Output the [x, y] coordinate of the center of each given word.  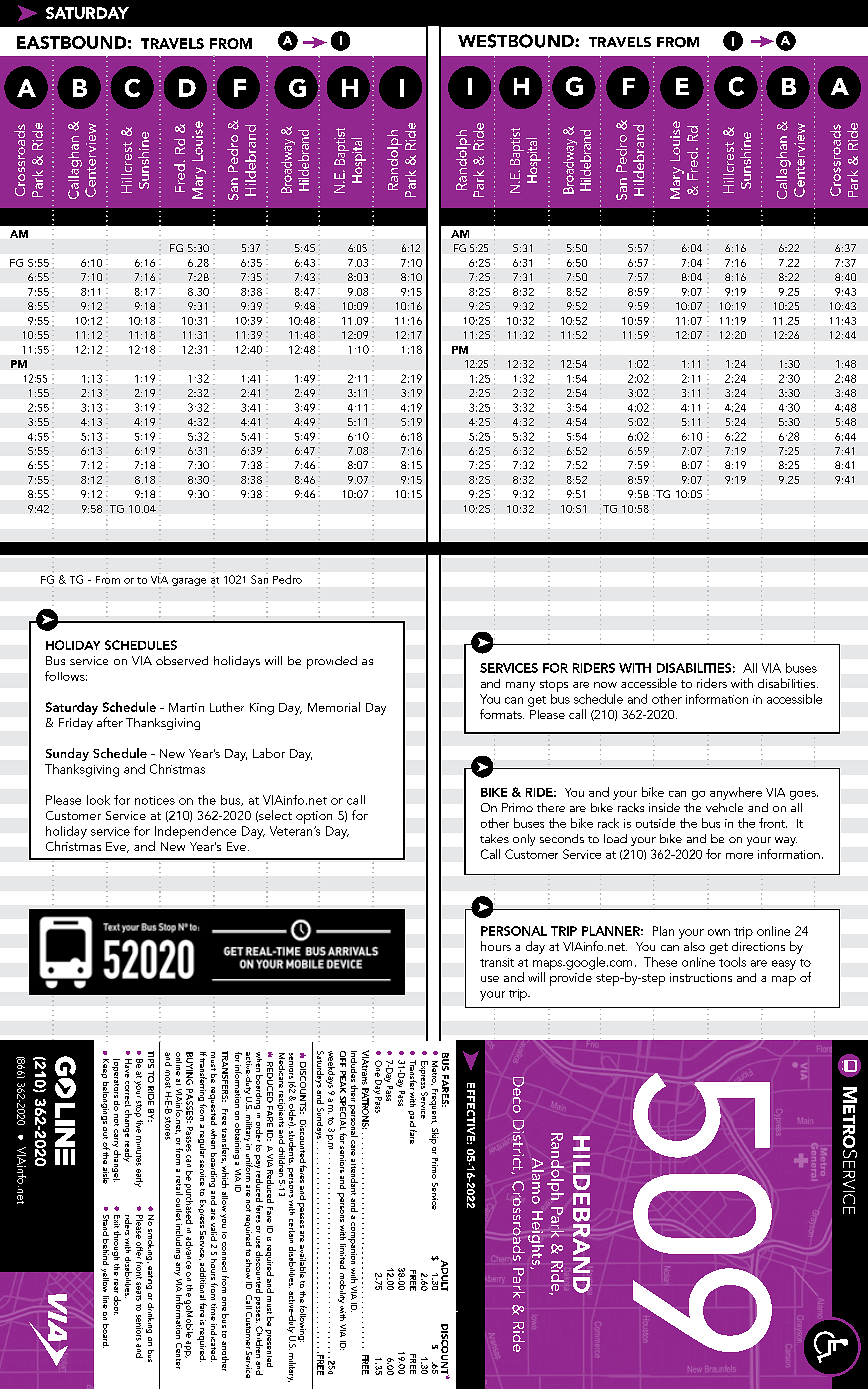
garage [189, 582]
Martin [186, 707]
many [520, 686]
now [605, 685]
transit [497, 962]
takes [494, 838]
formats [502, 714]
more [739, 856]
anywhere [736, 793]
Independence [195, 834]
